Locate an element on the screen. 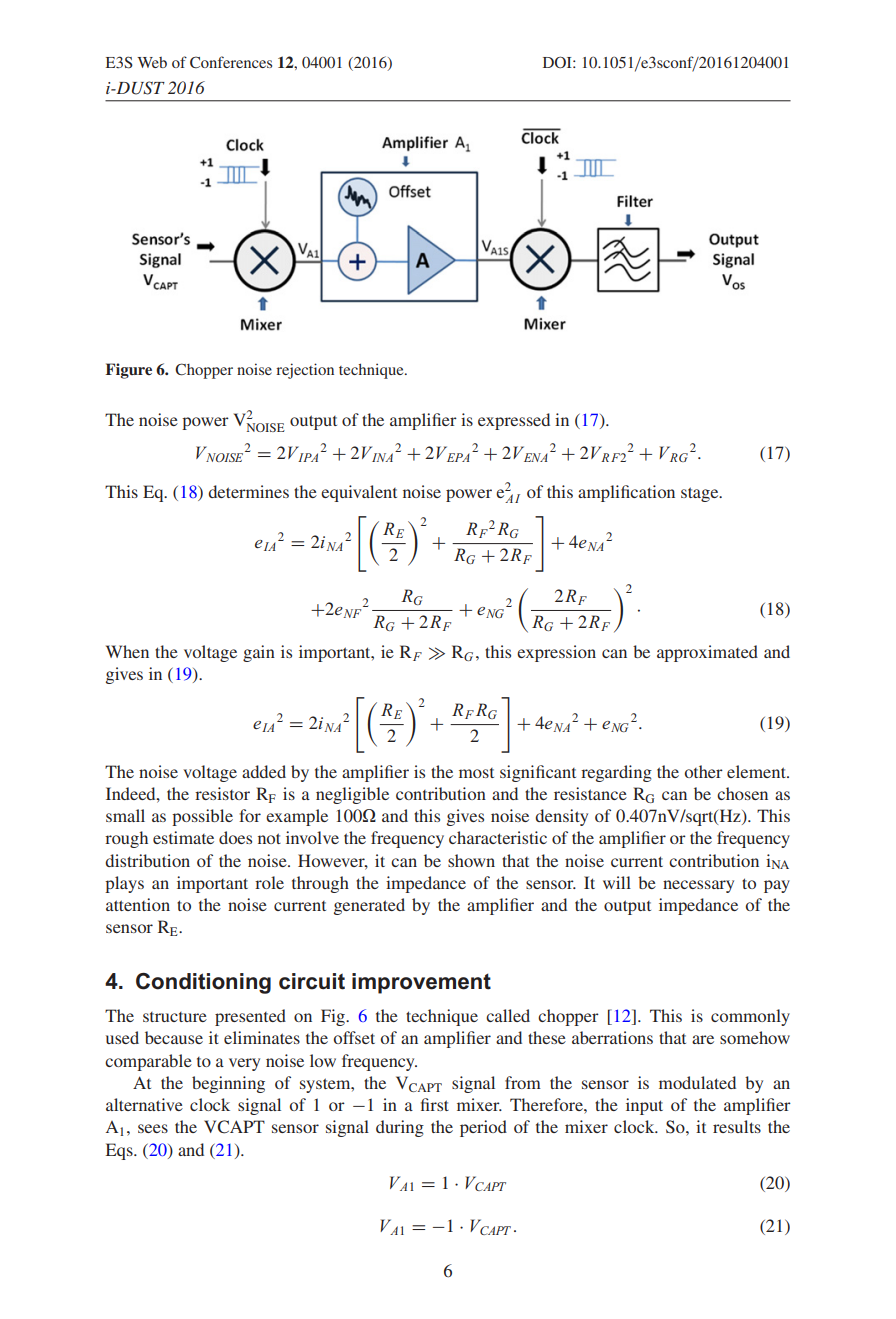 This screenshot has width=896, height=1319. necessary is located at coordinates (698, 886).
